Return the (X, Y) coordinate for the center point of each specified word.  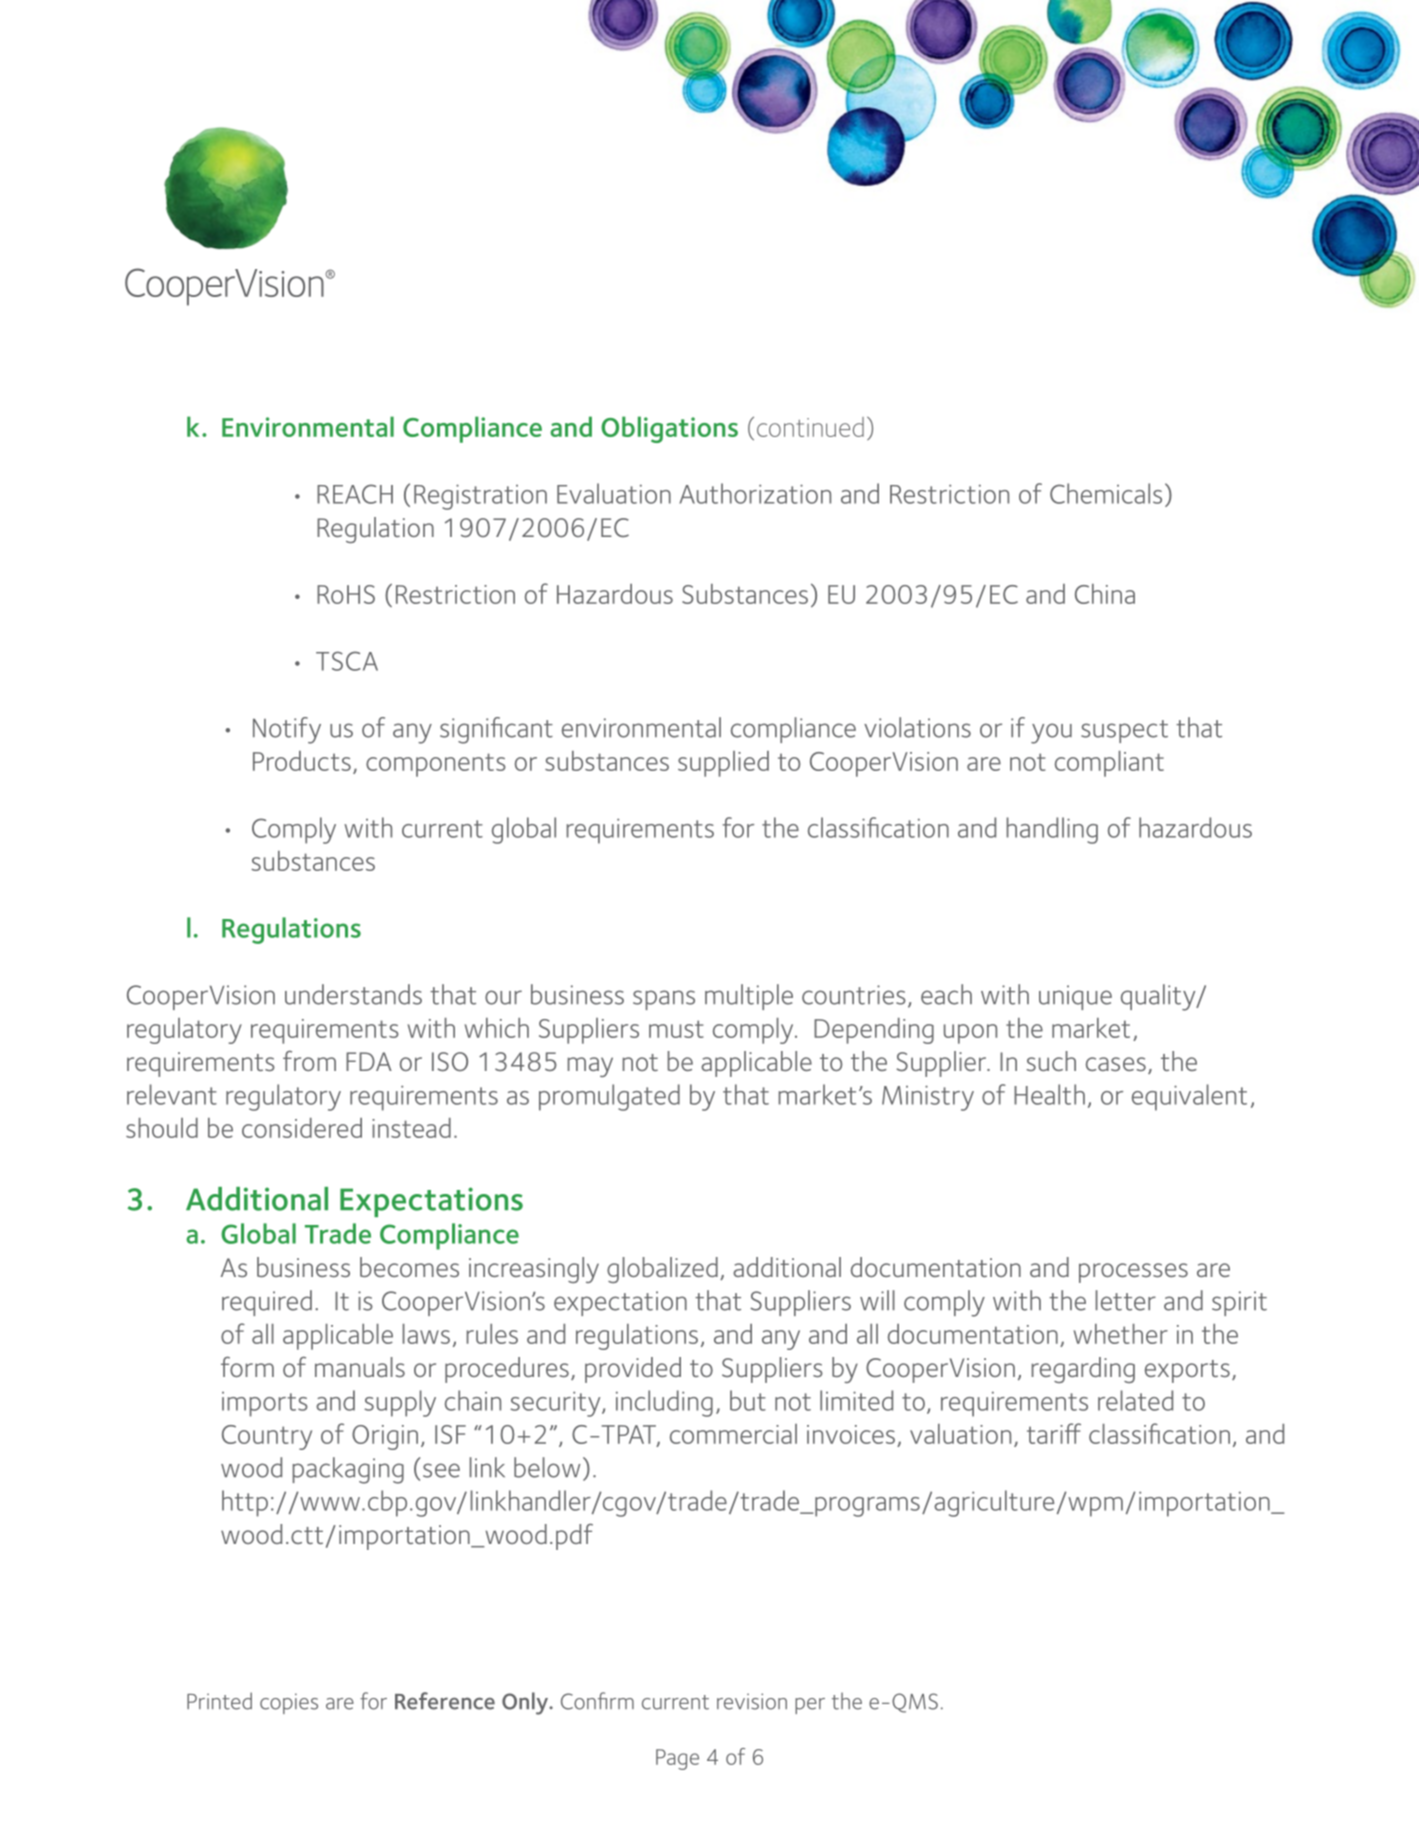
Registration (480, 497)
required (267, 1303)
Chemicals (1106, 493)
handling (1052, 830)
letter (1126, 1300)
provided (633, 1370)
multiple (749, 997)
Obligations (669, 429)
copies (289, 1703)
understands (353, 994)
